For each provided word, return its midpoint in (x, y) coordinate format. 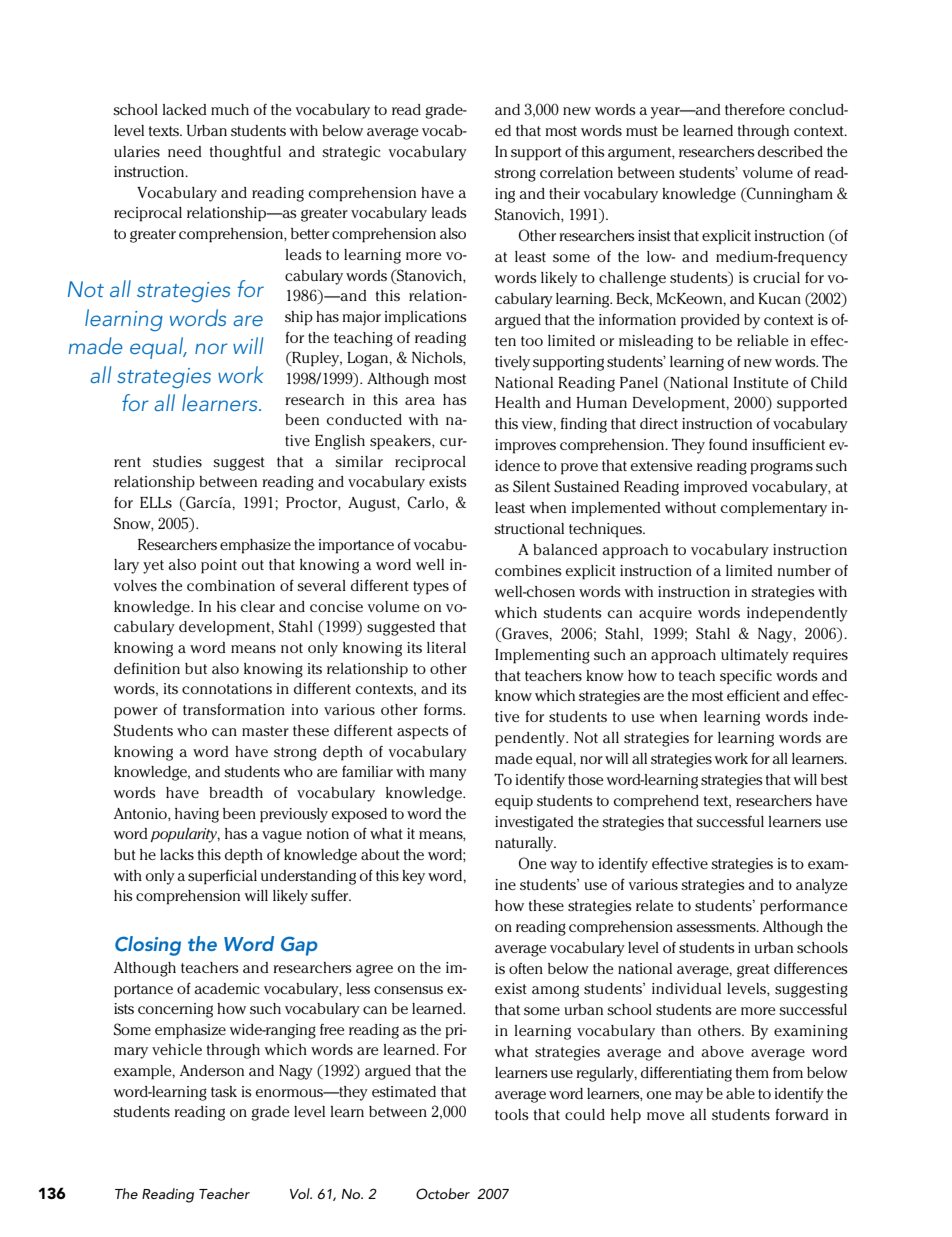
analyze (821, 886)
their (564, 193)
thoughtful (245, 153)
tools (512, 1114)
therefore (755, 109)
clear (258, 606)
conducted (364, 419)
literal (446, 647)
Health (517, 402)
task (224, 1091)
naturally (525, 844)
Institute (761, 382)
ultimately (755, 656)
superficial (222, 877)
